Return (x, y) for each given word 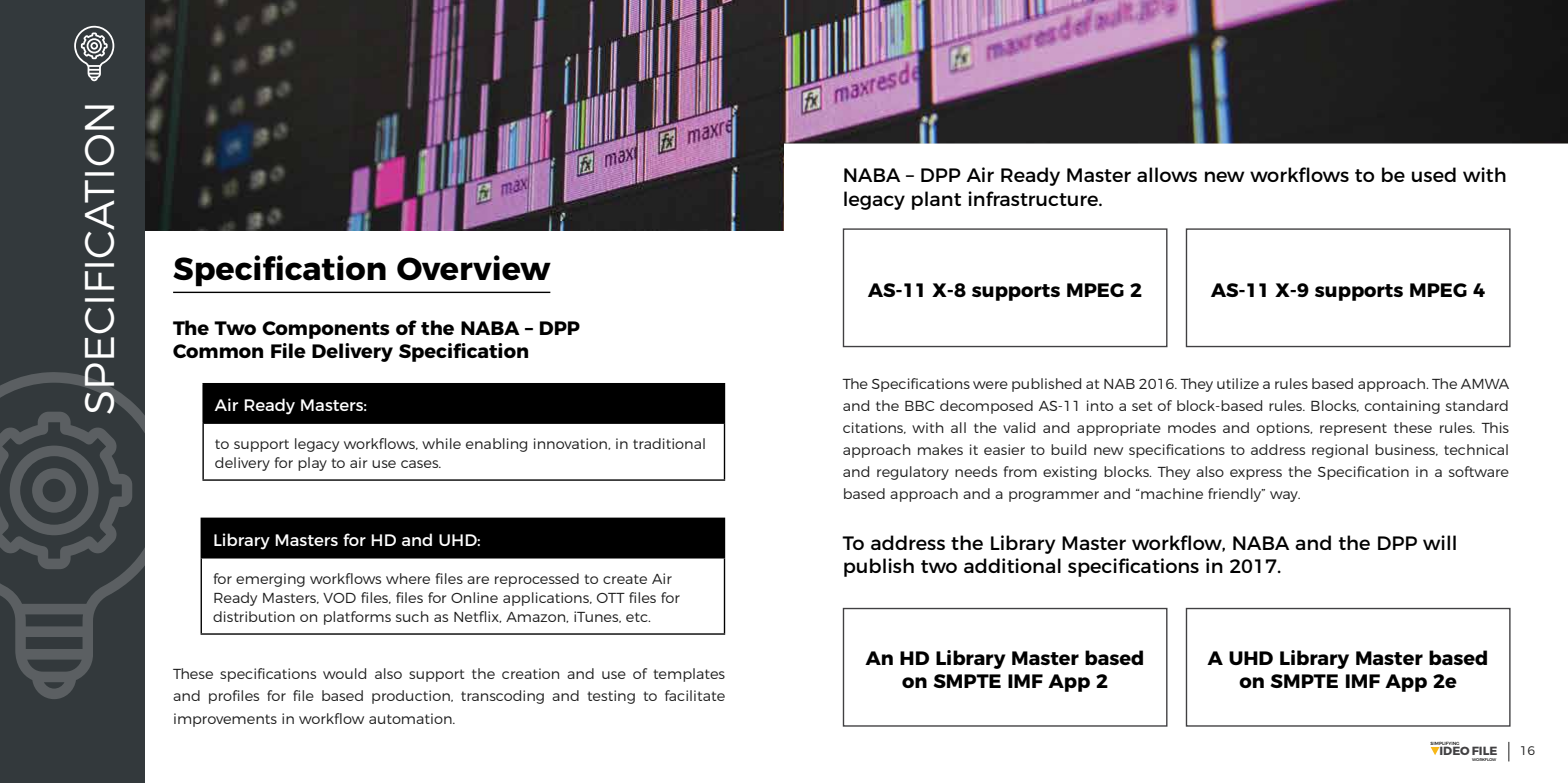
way (1285, 496)
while (441, 443)
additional (1012, 565)
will (1439, 542)
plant (936, 200)
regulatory (913, 473)
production (412, 697)
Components (326, 330)
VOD (339, 598)
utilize (1238, 383)
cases (421, 464)
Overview (474, 268)
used (1434, 174)
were (990, 385)
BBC (919, 406)
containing (1402, 407)
